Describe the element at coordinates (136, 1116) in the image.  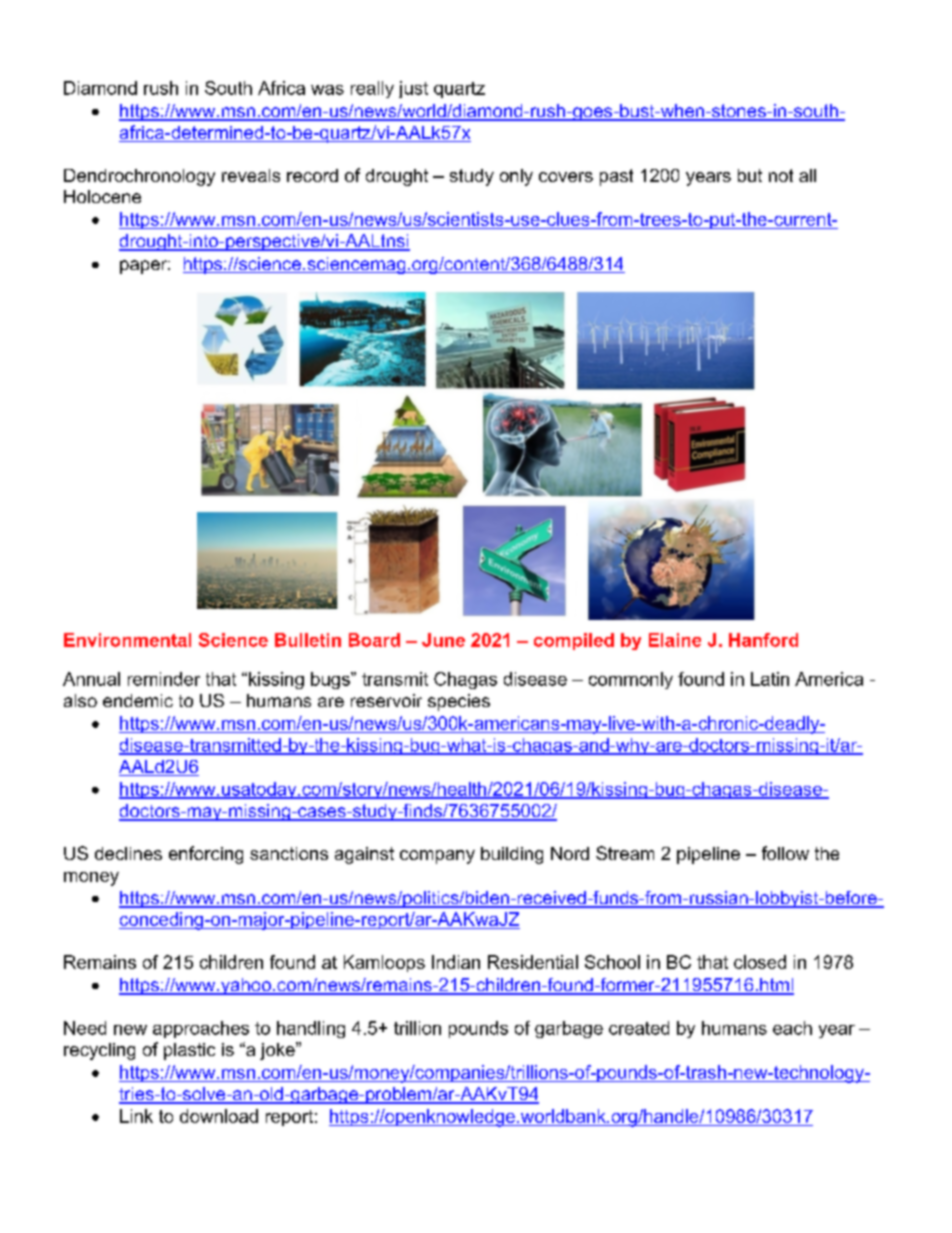
I see `Link` at that location.
